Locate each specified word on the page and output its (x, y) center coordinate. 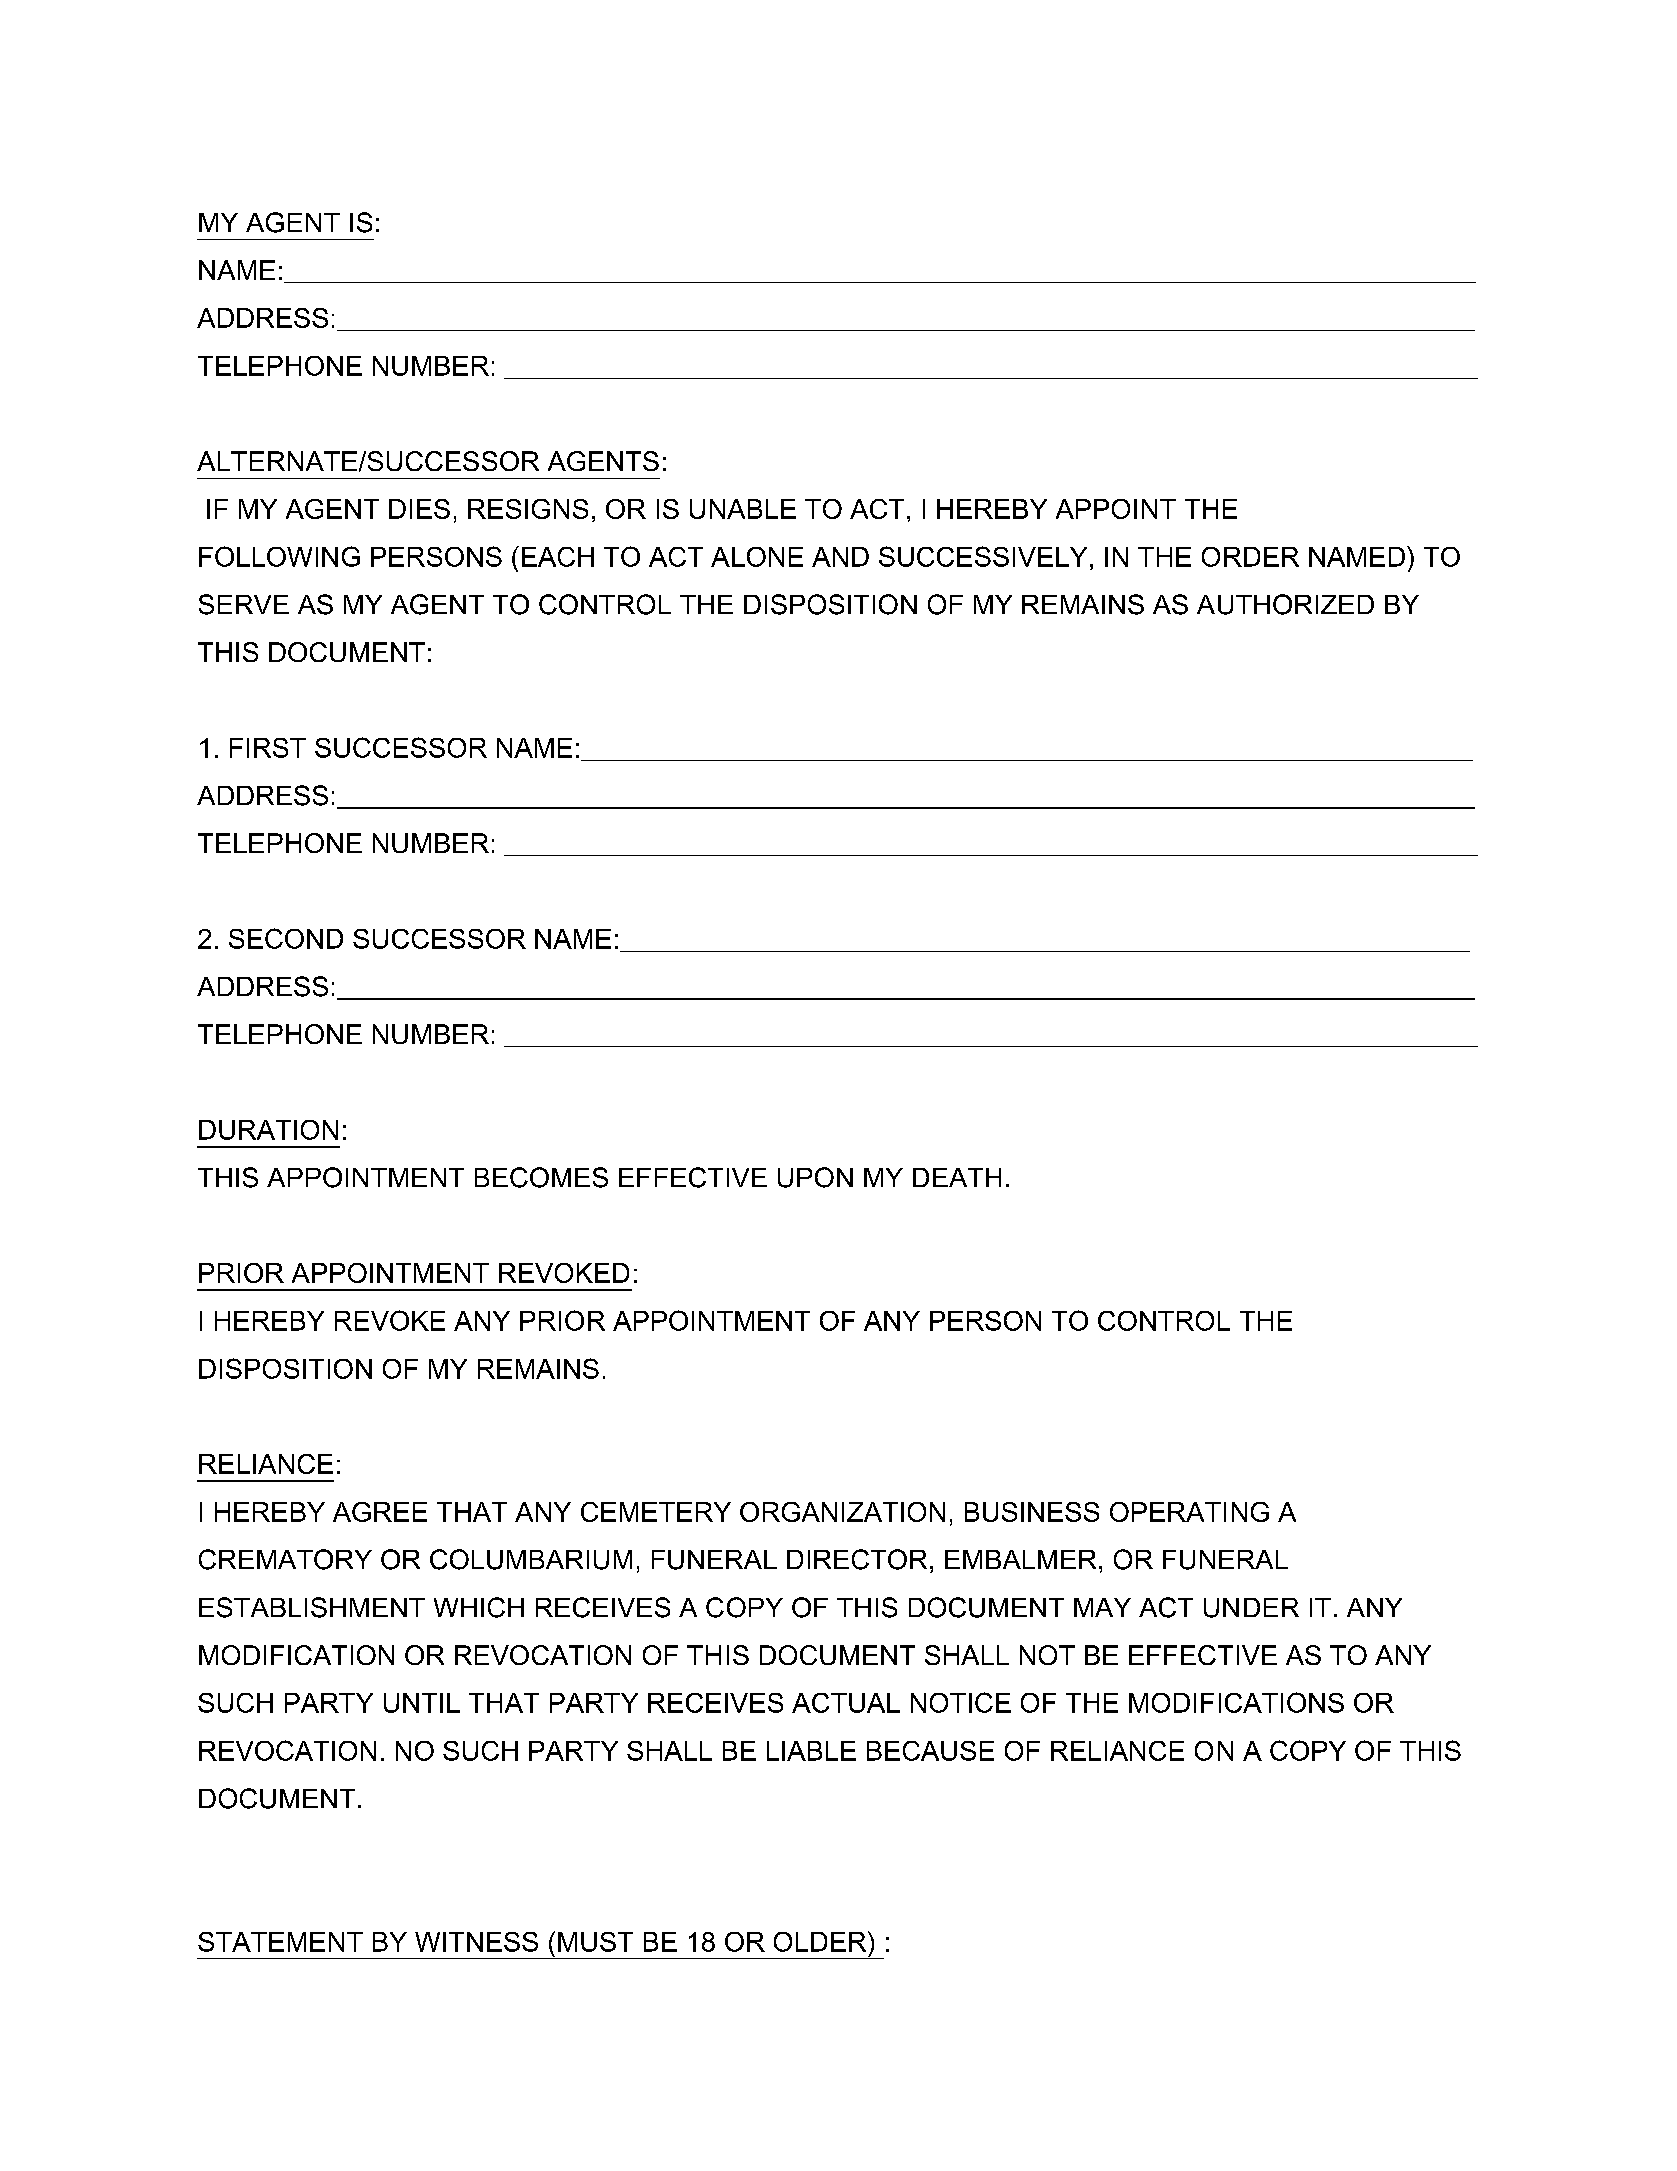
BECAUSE (930, 1751)
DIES (419, 509)
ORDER (1250, 557)
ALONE (757, 557)
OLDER (821, 1941)
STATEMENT (280, 1942)
